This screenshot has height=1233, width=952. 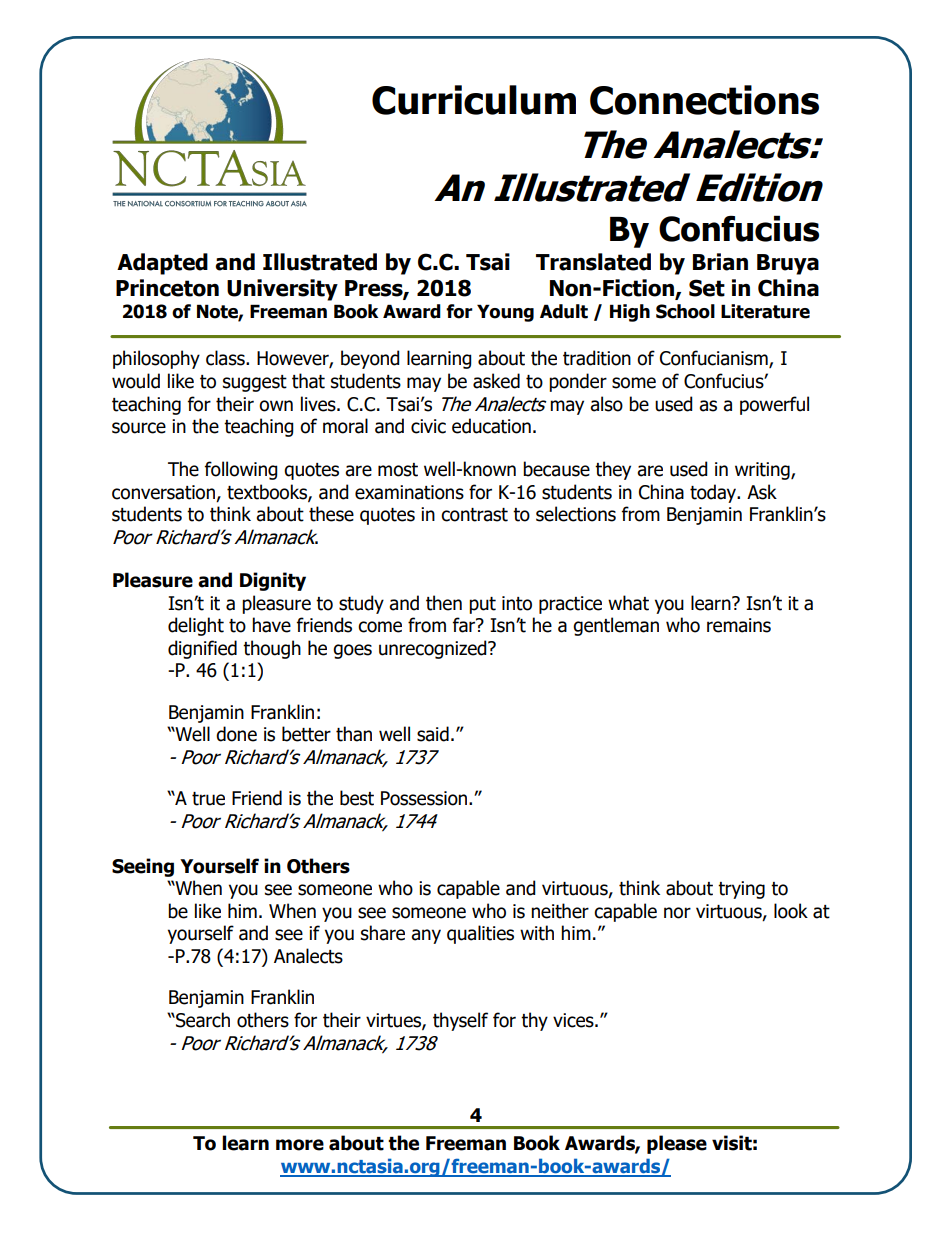 What do you see at coordinates (162, 264) in the screenshot?
I see `Adapted` at bounding box center [162, 264].
